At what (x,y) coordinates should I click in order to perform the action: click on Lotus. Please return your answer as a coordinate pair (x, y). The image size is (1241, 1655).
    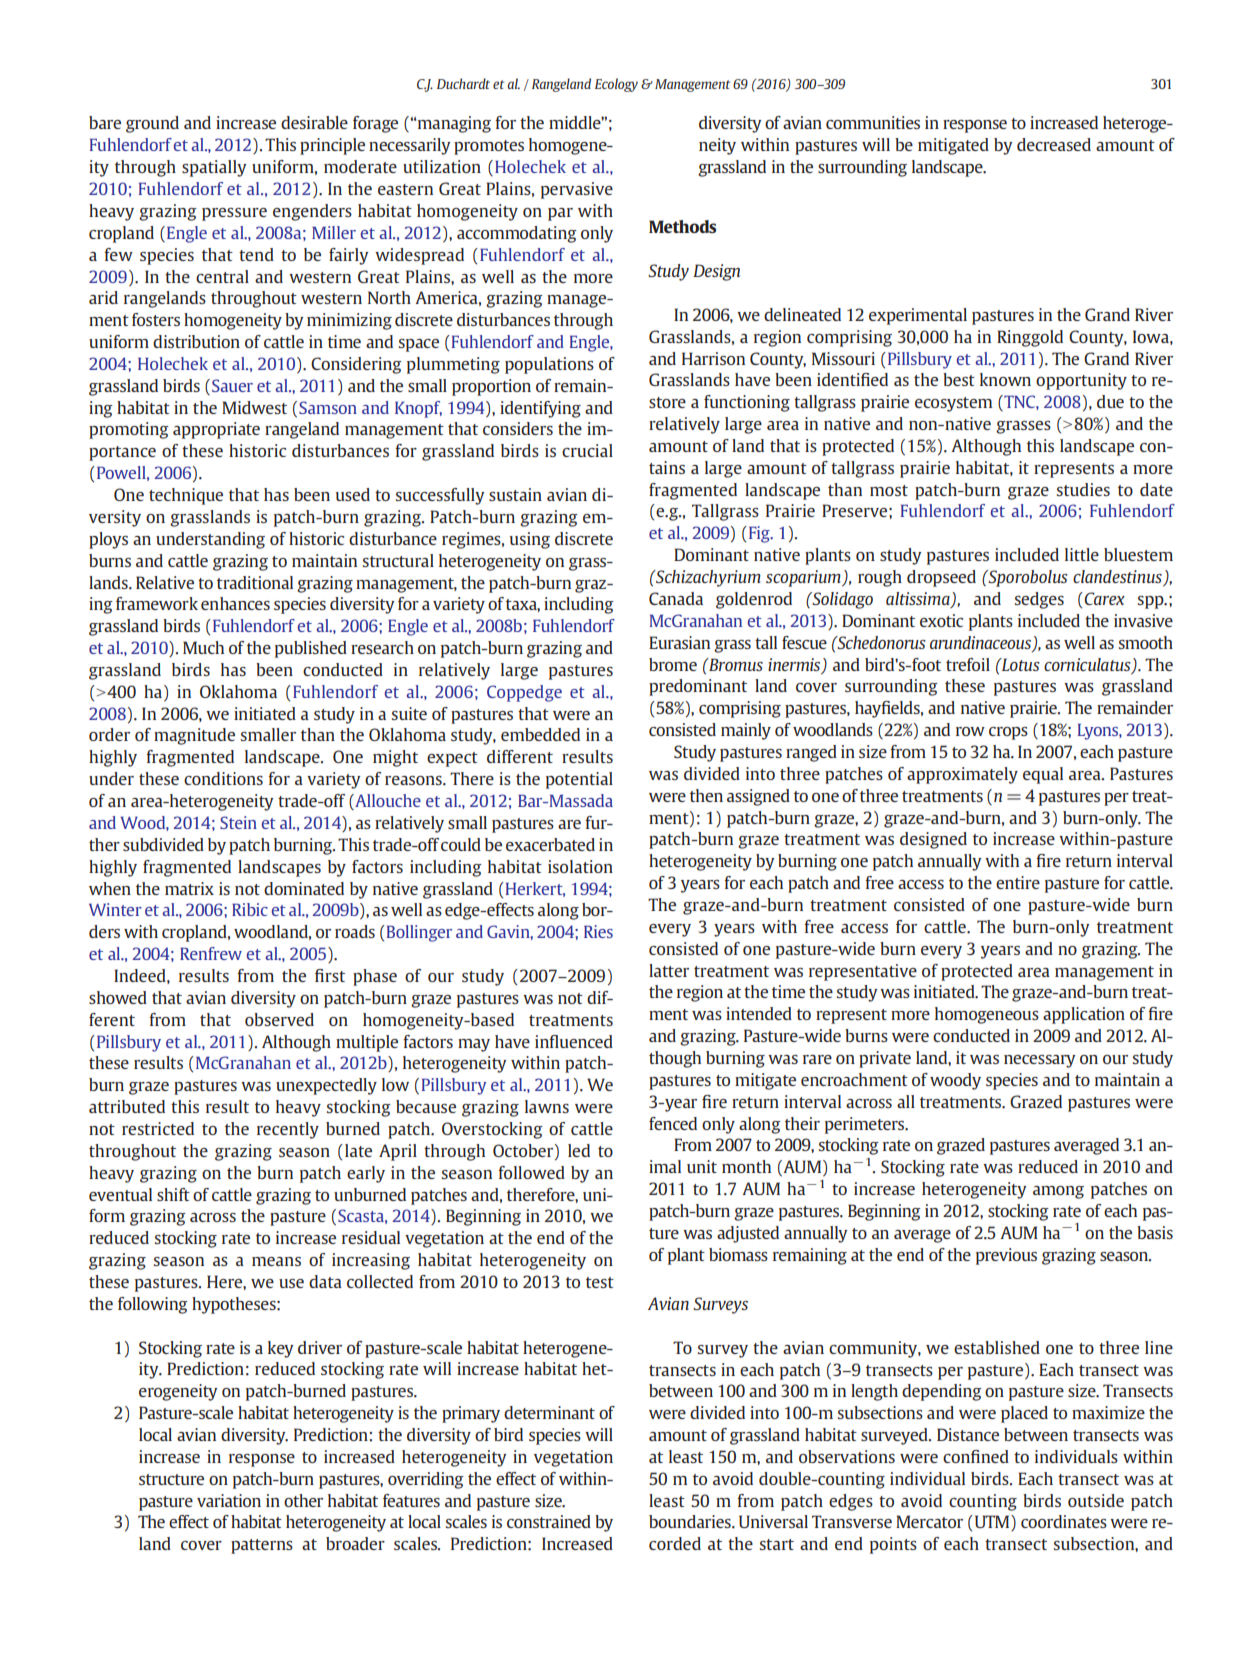
    Looking at the image, I should click on (1020, 664).
